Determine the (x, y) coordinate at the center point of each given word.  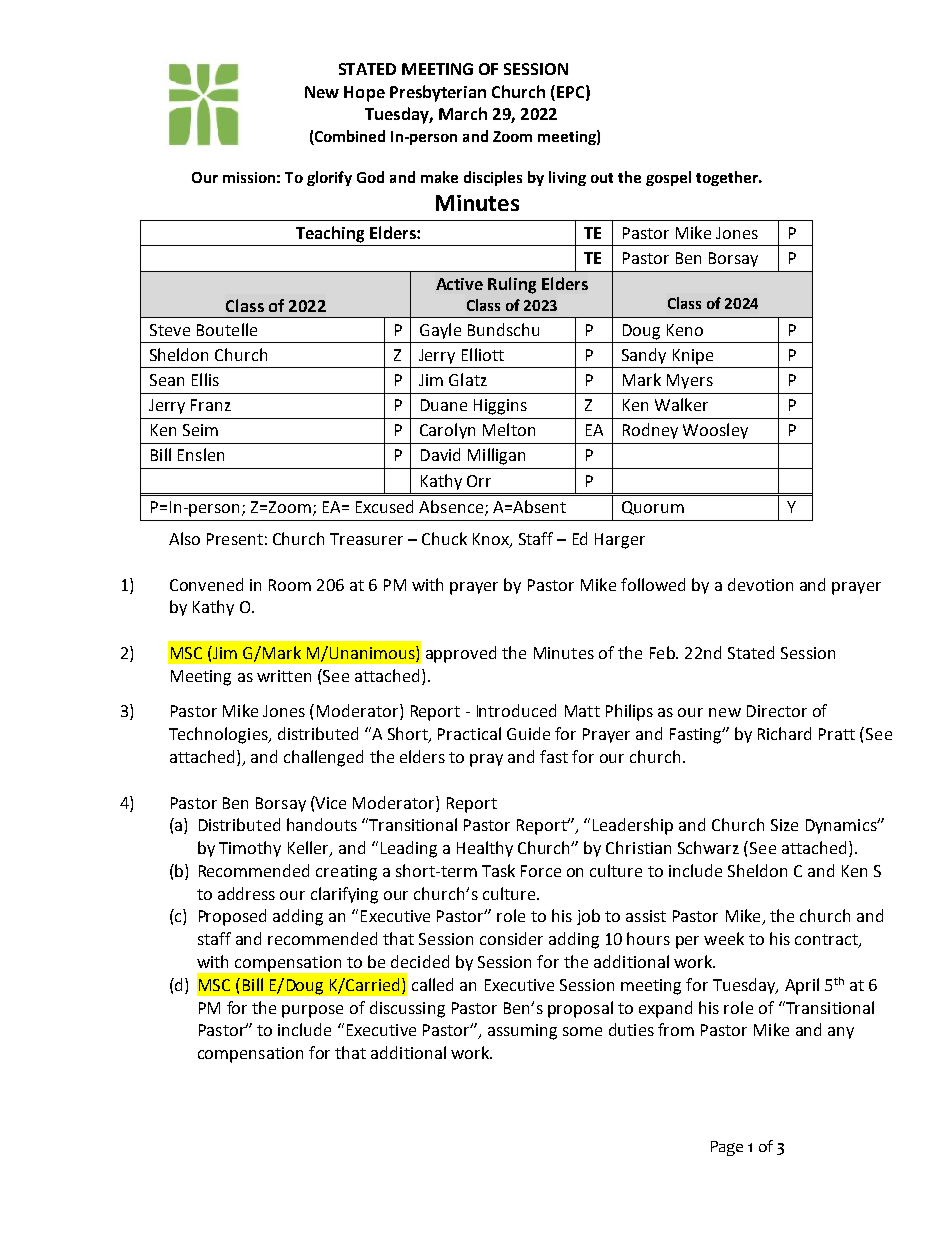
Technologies (219, 735)
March (463, 113)
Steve (170, 330)
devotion (760, 584)
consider (511, 938)
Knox (492, 540)
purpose (312, 1011)
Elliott (483, 354)
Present (235, 539)
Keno (685, 330)
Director (777, 711)
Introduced (516, 710)
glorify (329, 178)
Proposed (232, 917)
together (728, 178)
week (724, 938)
